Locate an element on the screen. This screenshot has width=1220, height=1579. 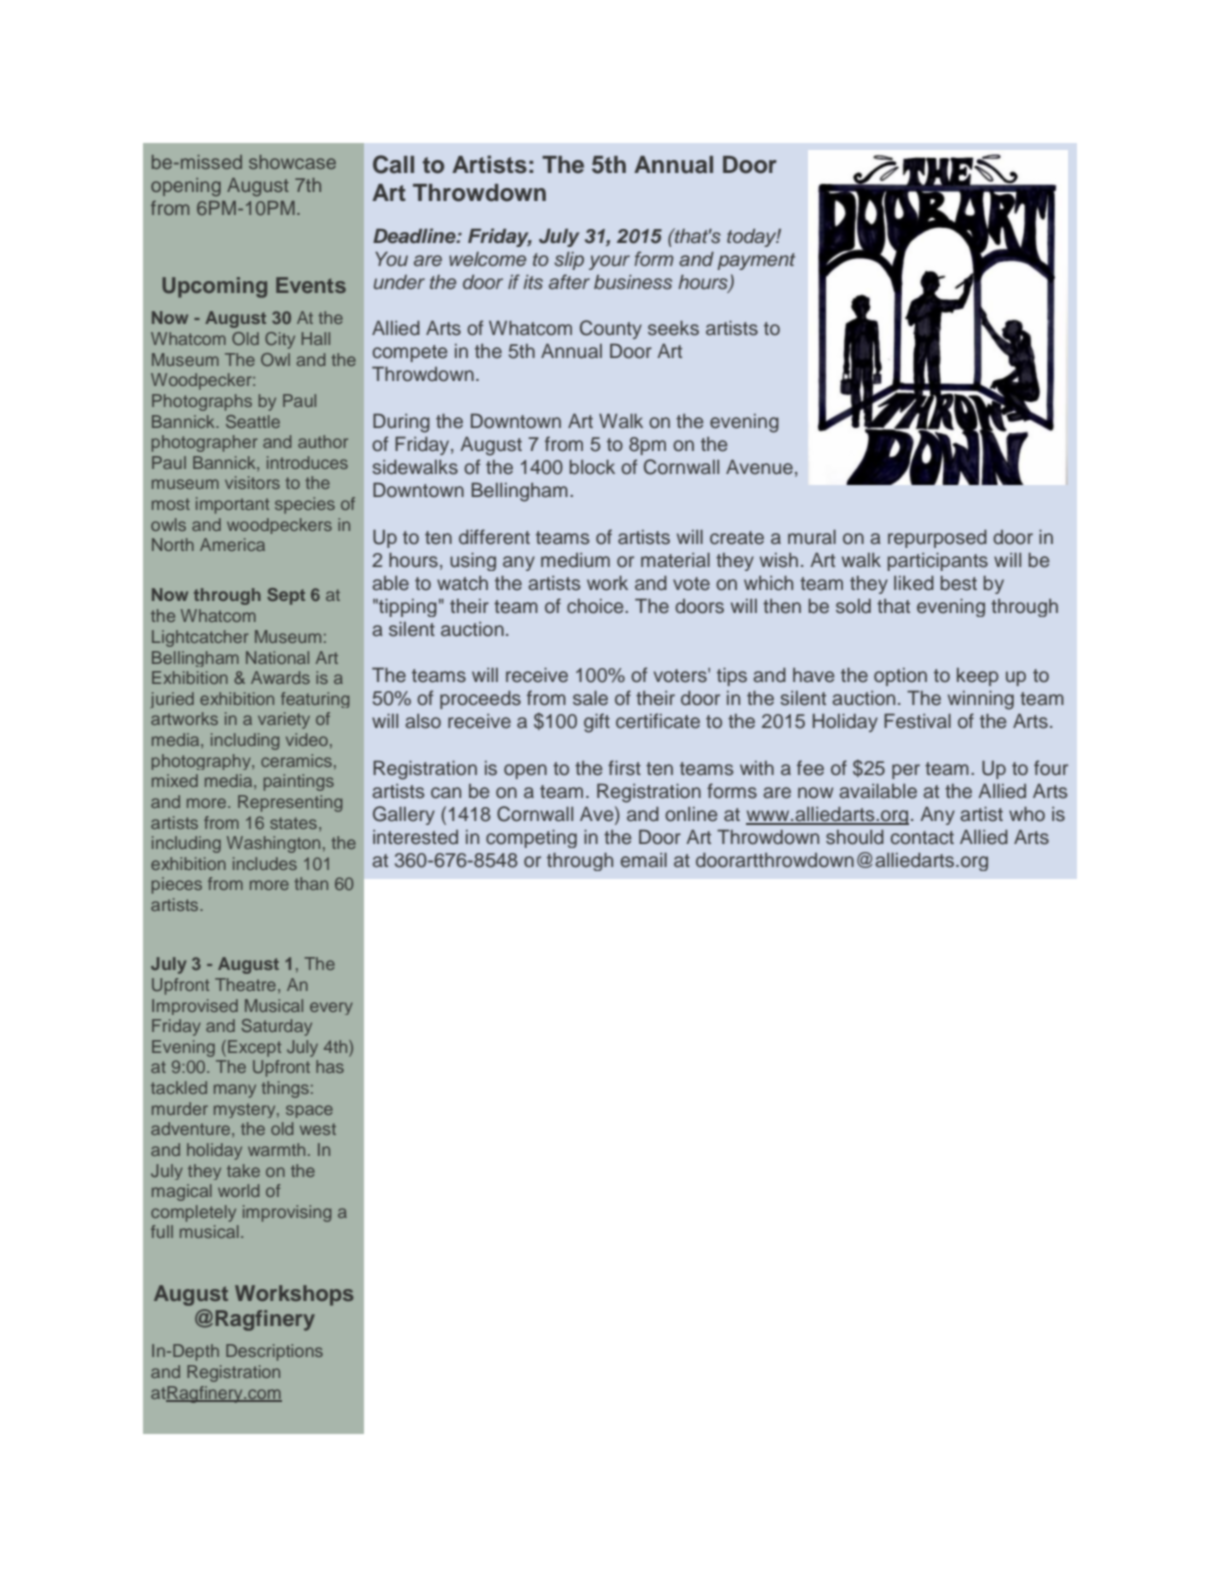
per is located at coordinates (906, 771).
